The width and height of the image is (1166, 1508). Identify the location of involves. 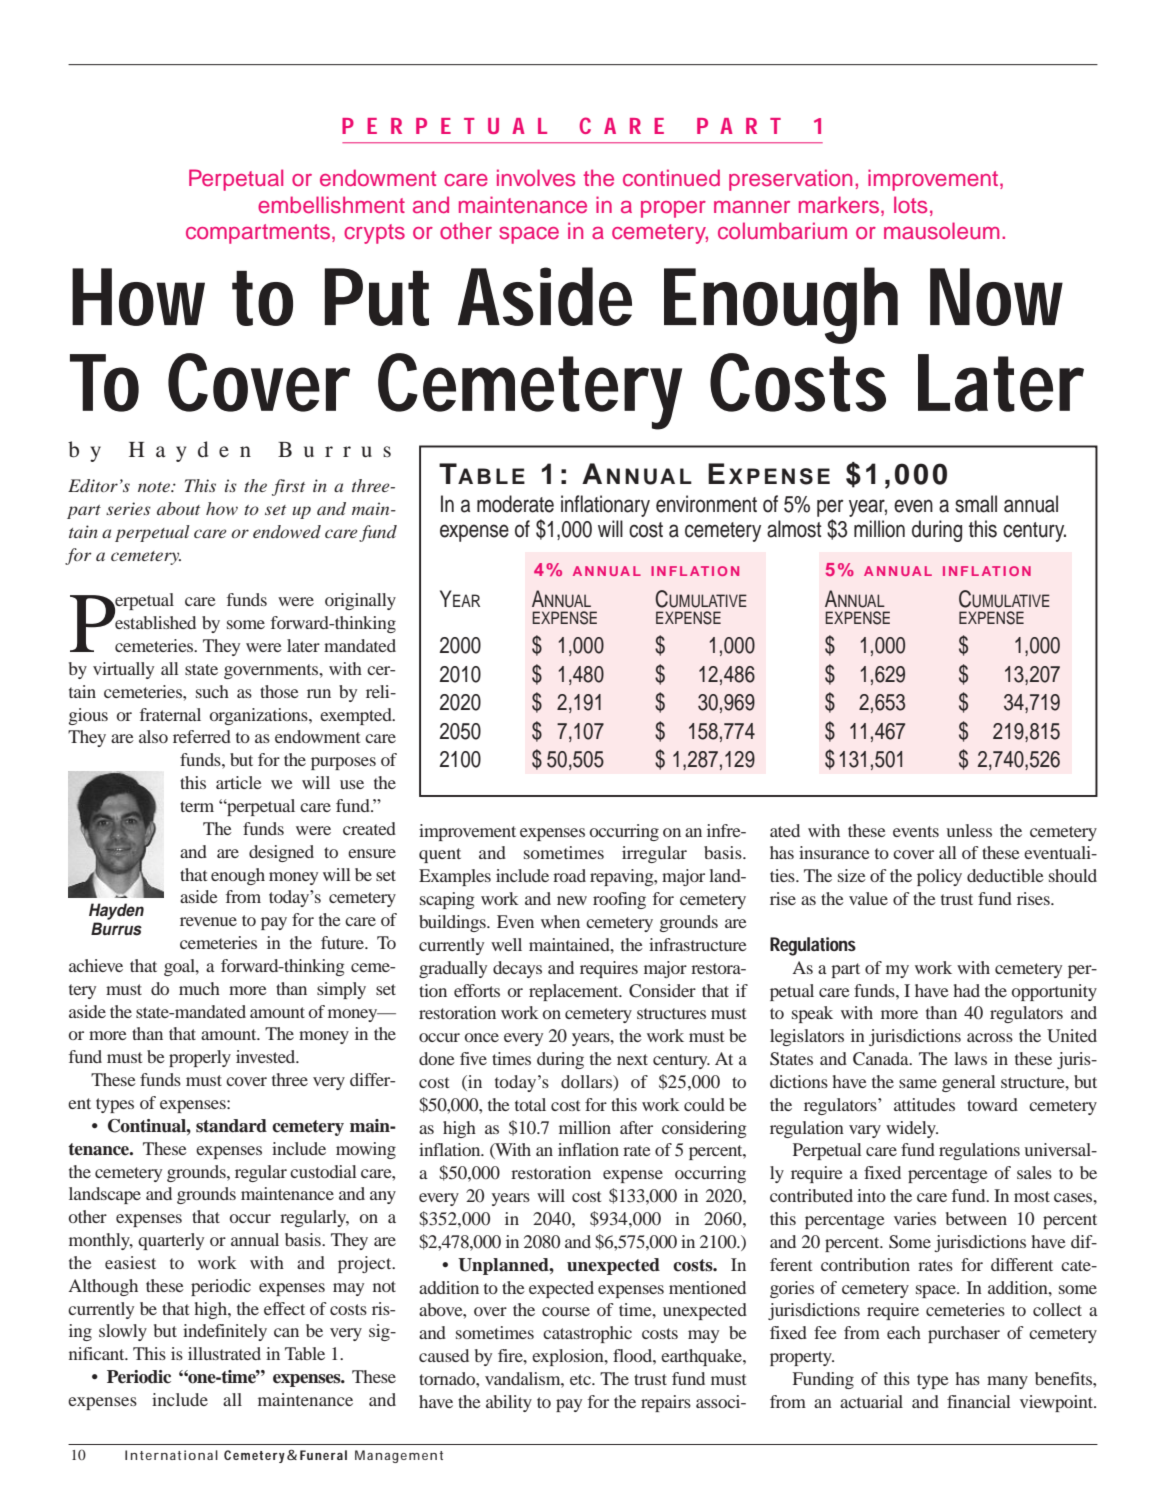
(536, 178).
